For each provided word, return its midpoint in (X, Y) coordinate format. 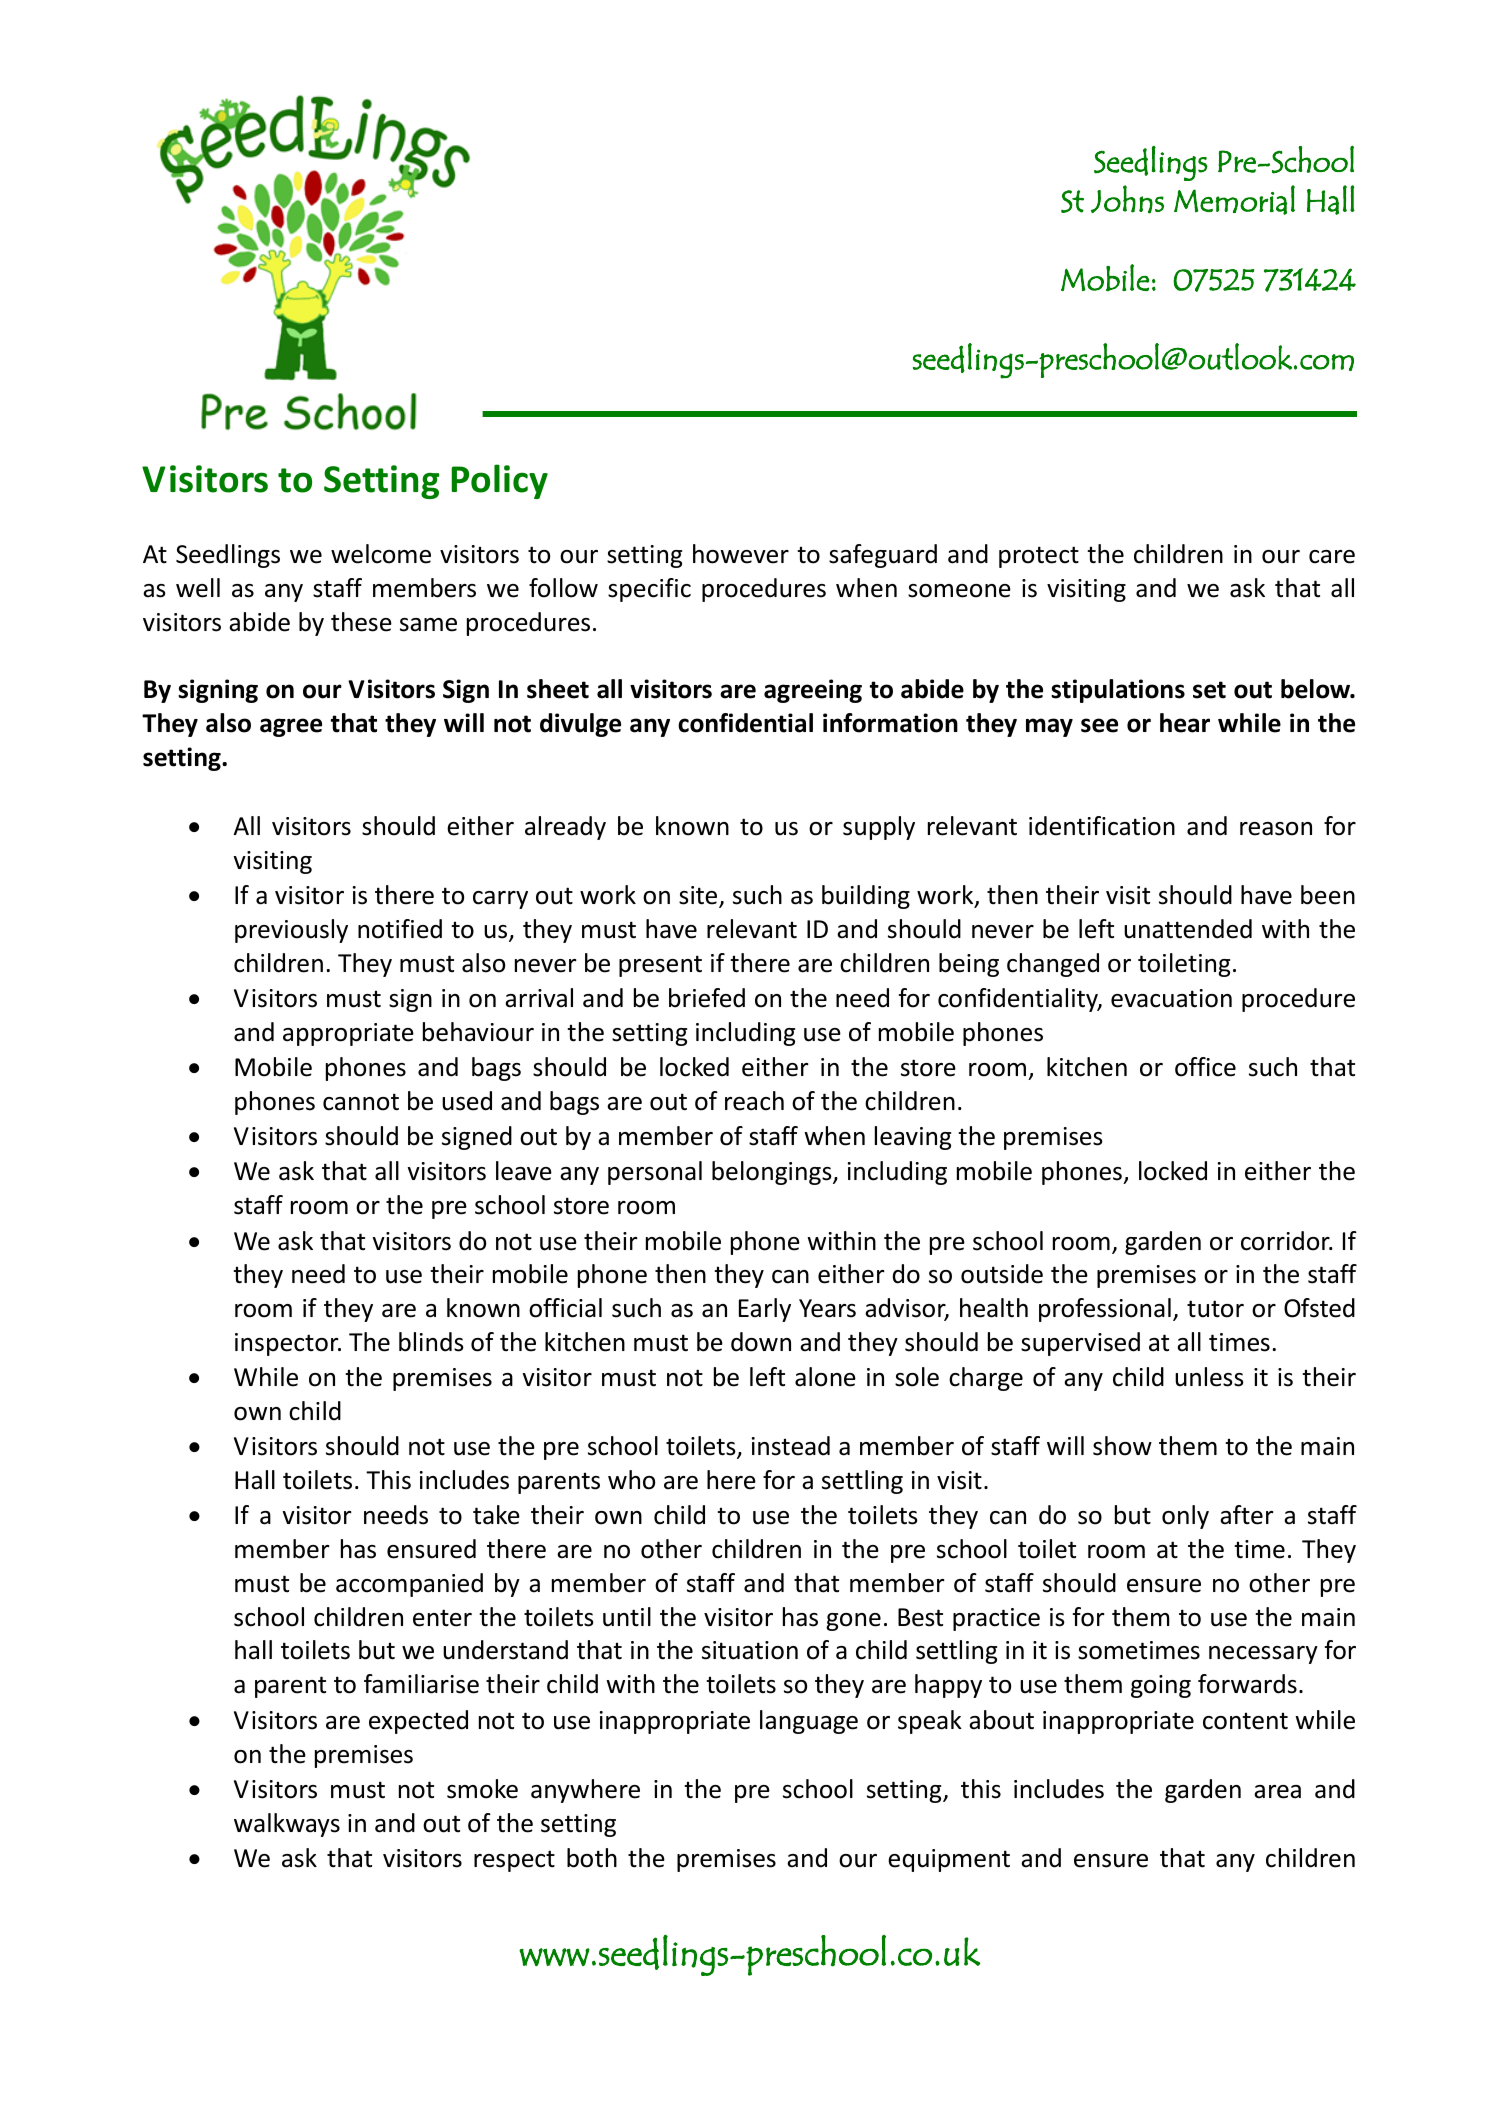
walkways (287, 1825)
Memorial (1234, 200)
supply (879, 828)
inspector (288, 1344)
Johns (1127, 199)
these (361, 622)
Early (765, 1310)
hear (1185, 723)
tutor (1215, 1309)
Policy (499, 481)
